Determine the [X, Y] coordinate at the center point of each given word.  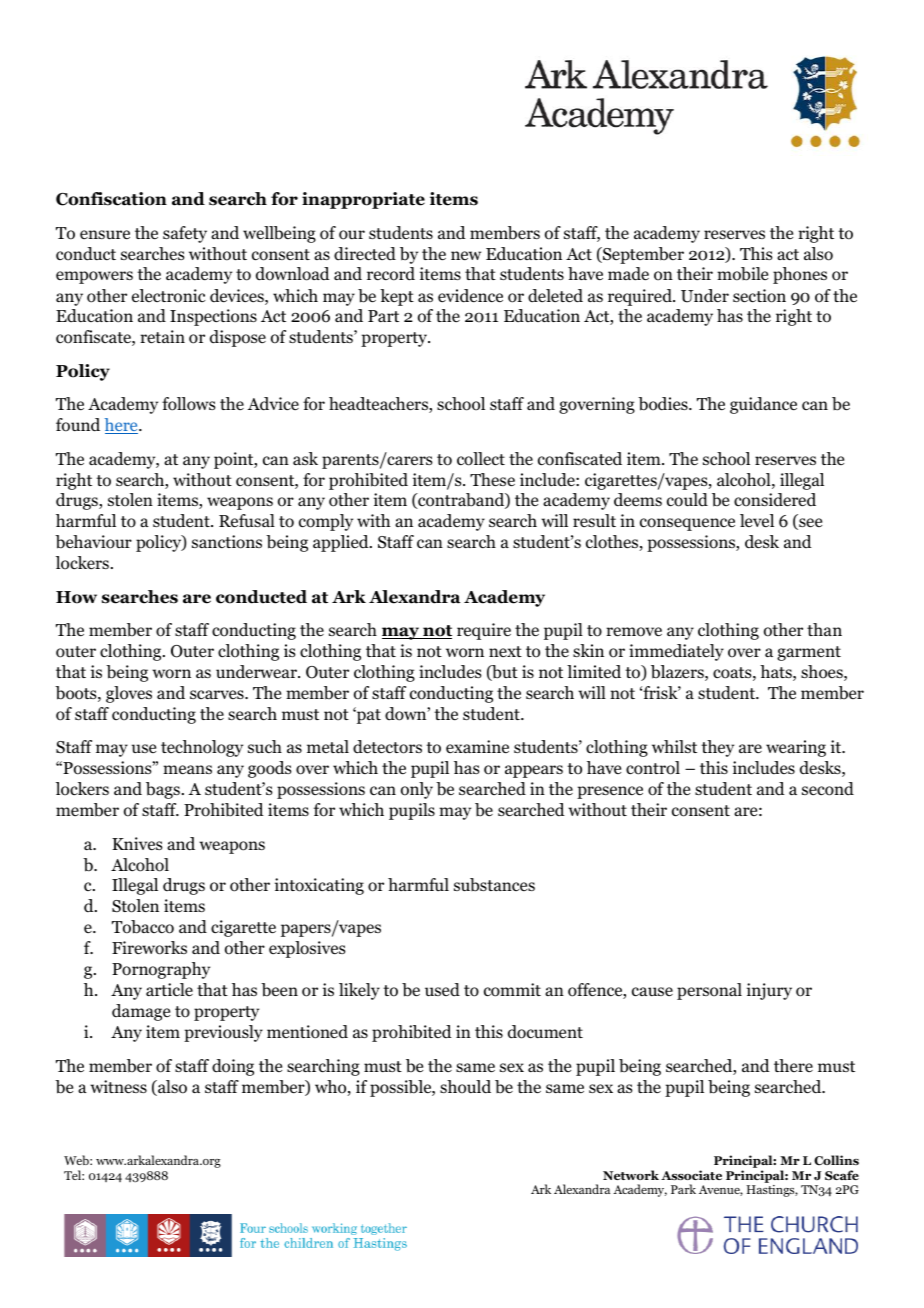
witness [118, 1087]
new [466, 255]
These [492, 480]
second [828, 789]
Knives [137, 843]
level [757, 520]
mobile [742, 274]
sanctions [227, 542]
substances [494, 885]
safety [185, 234]
